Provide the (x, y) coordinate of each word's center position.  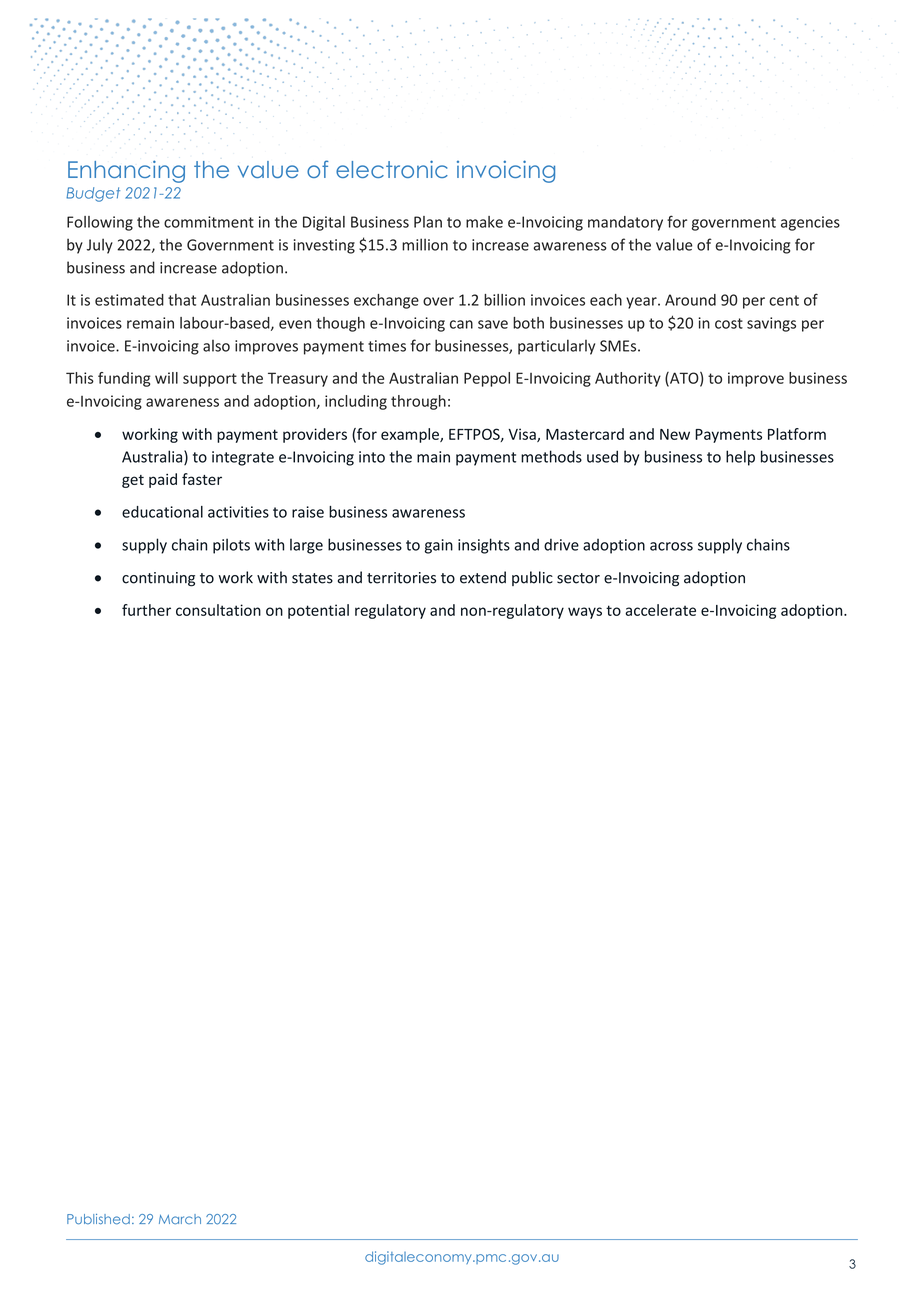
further (146, 610)
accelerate (660, 610)
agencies (810, 223)
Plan (428, 222)
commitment (209, 222)
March (180, 1219)
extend (483, 577)
